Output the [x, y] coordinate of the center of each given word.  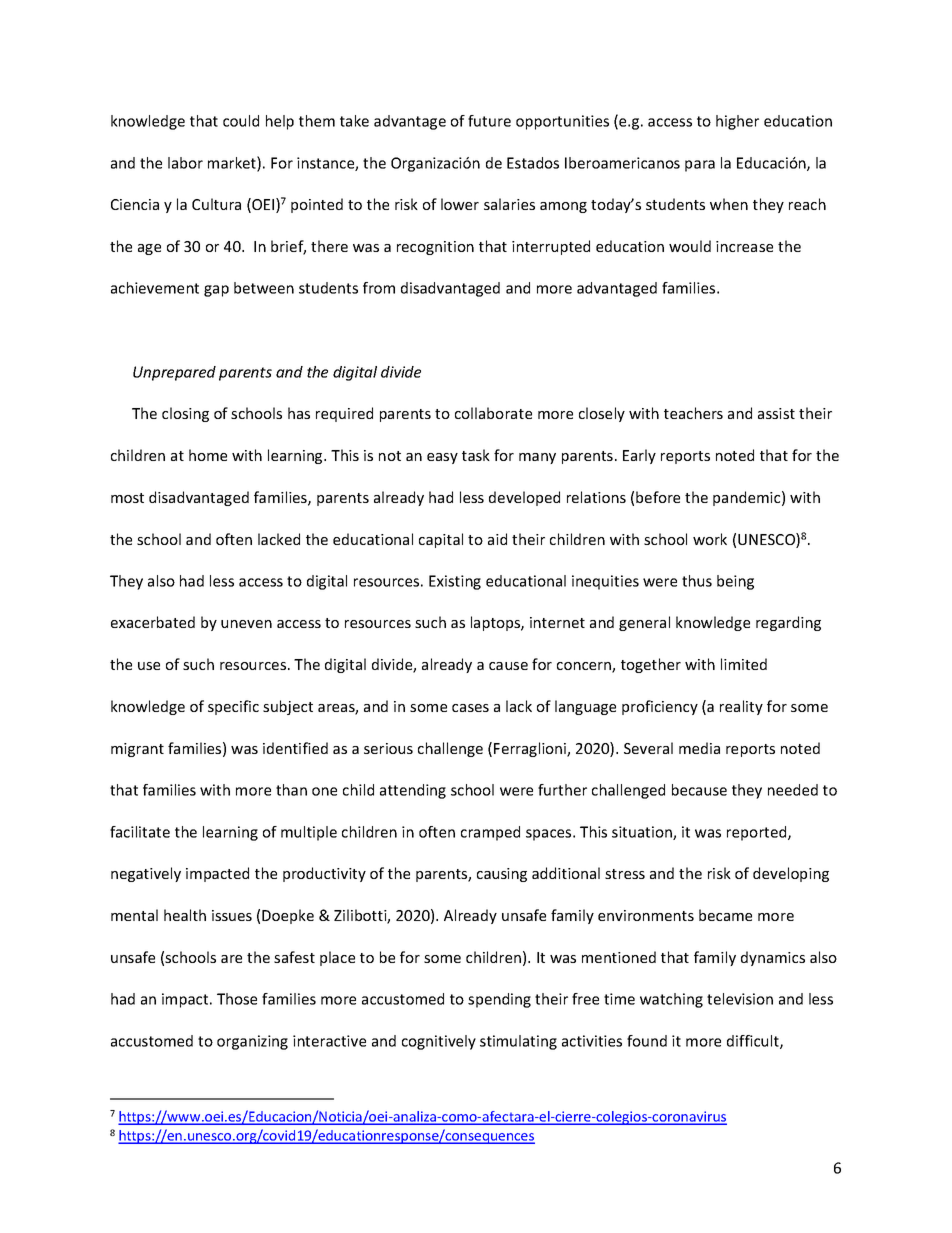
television [740, 999]
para [700, 166]
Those [237, 999]
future [489, 121]
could [241, 121]
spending [499, 1000]
